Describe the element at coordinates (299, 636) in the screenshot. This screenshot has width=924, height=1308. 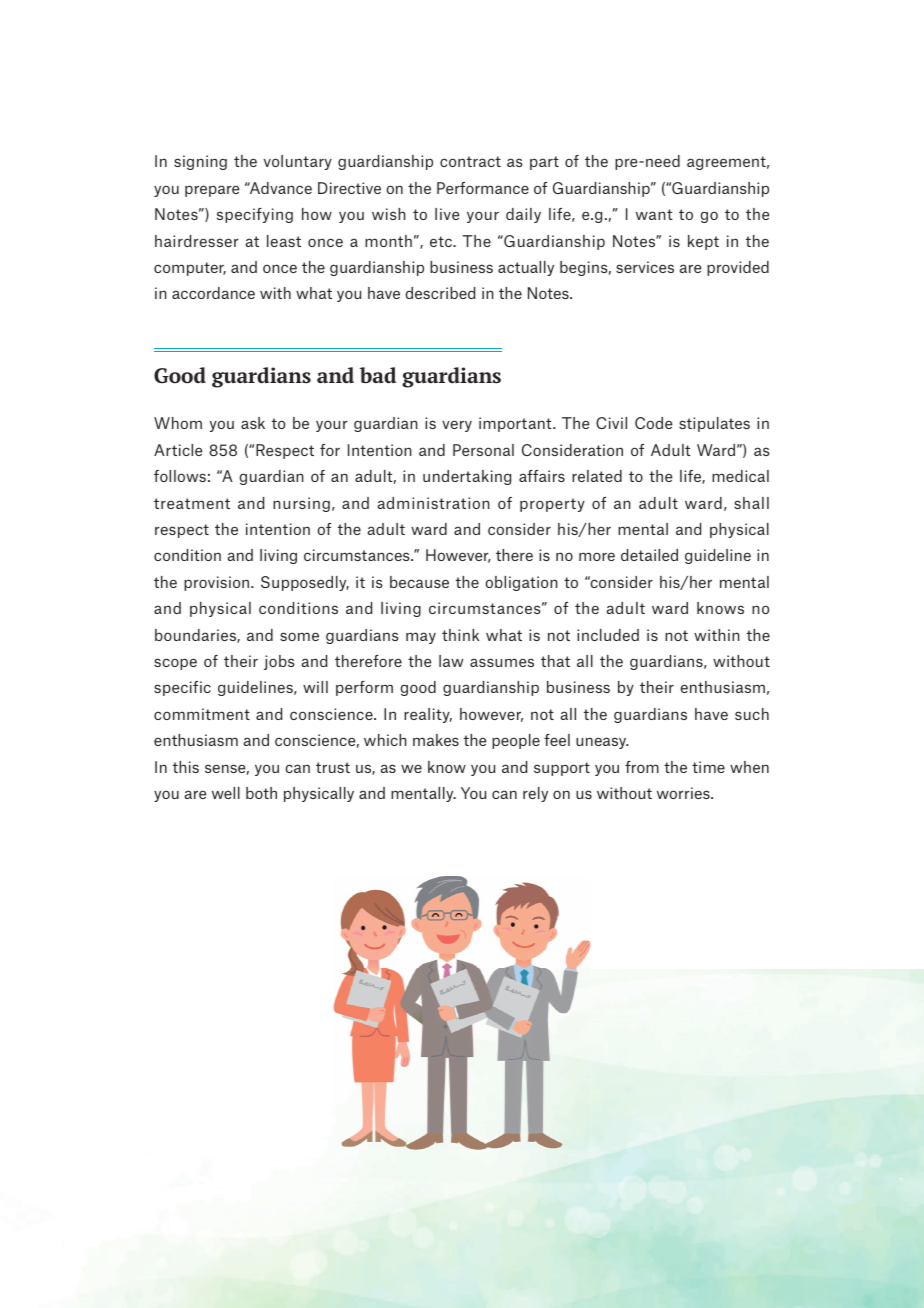
I see `some` at that location.
